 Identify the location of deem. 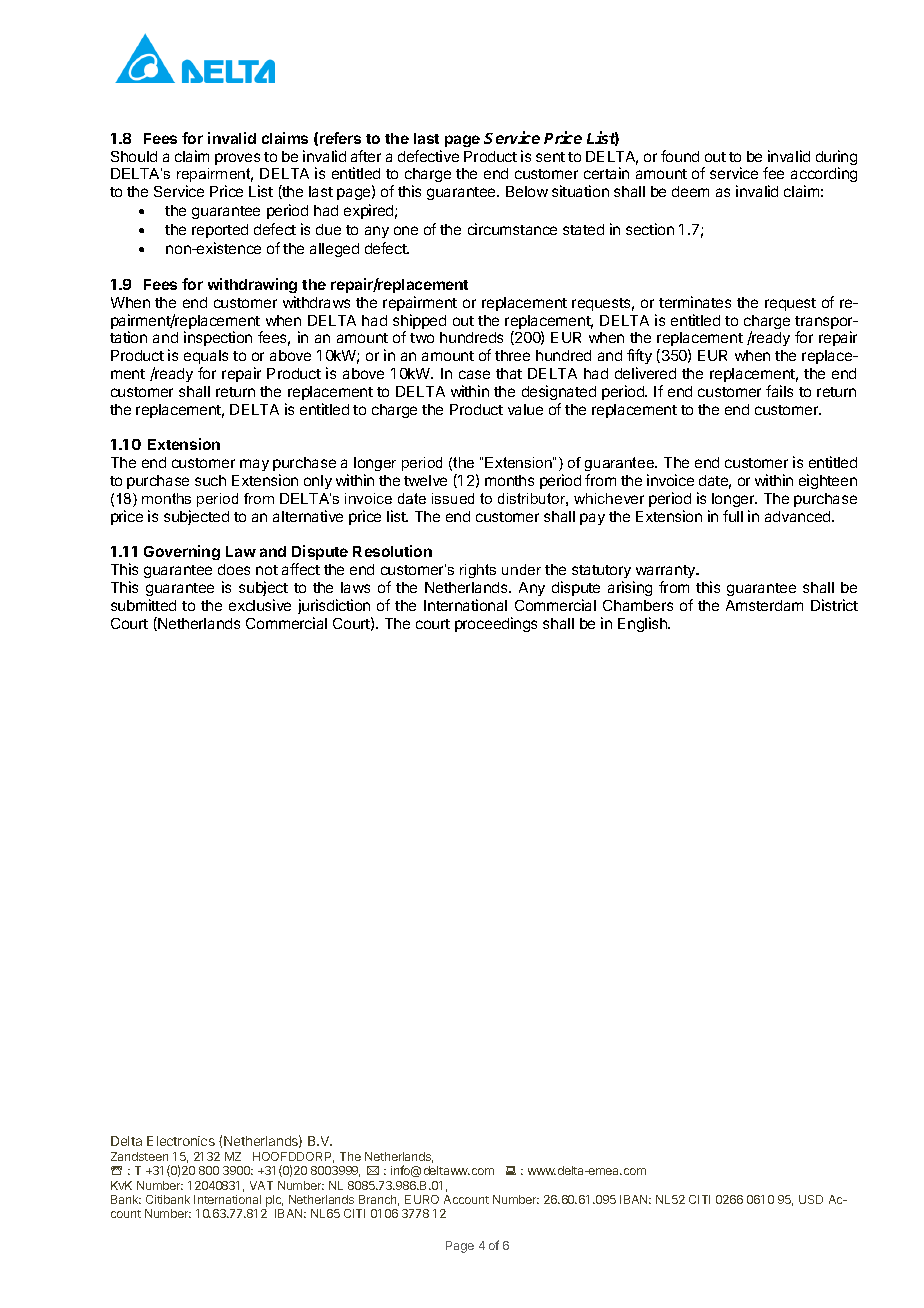
(690, 191).
